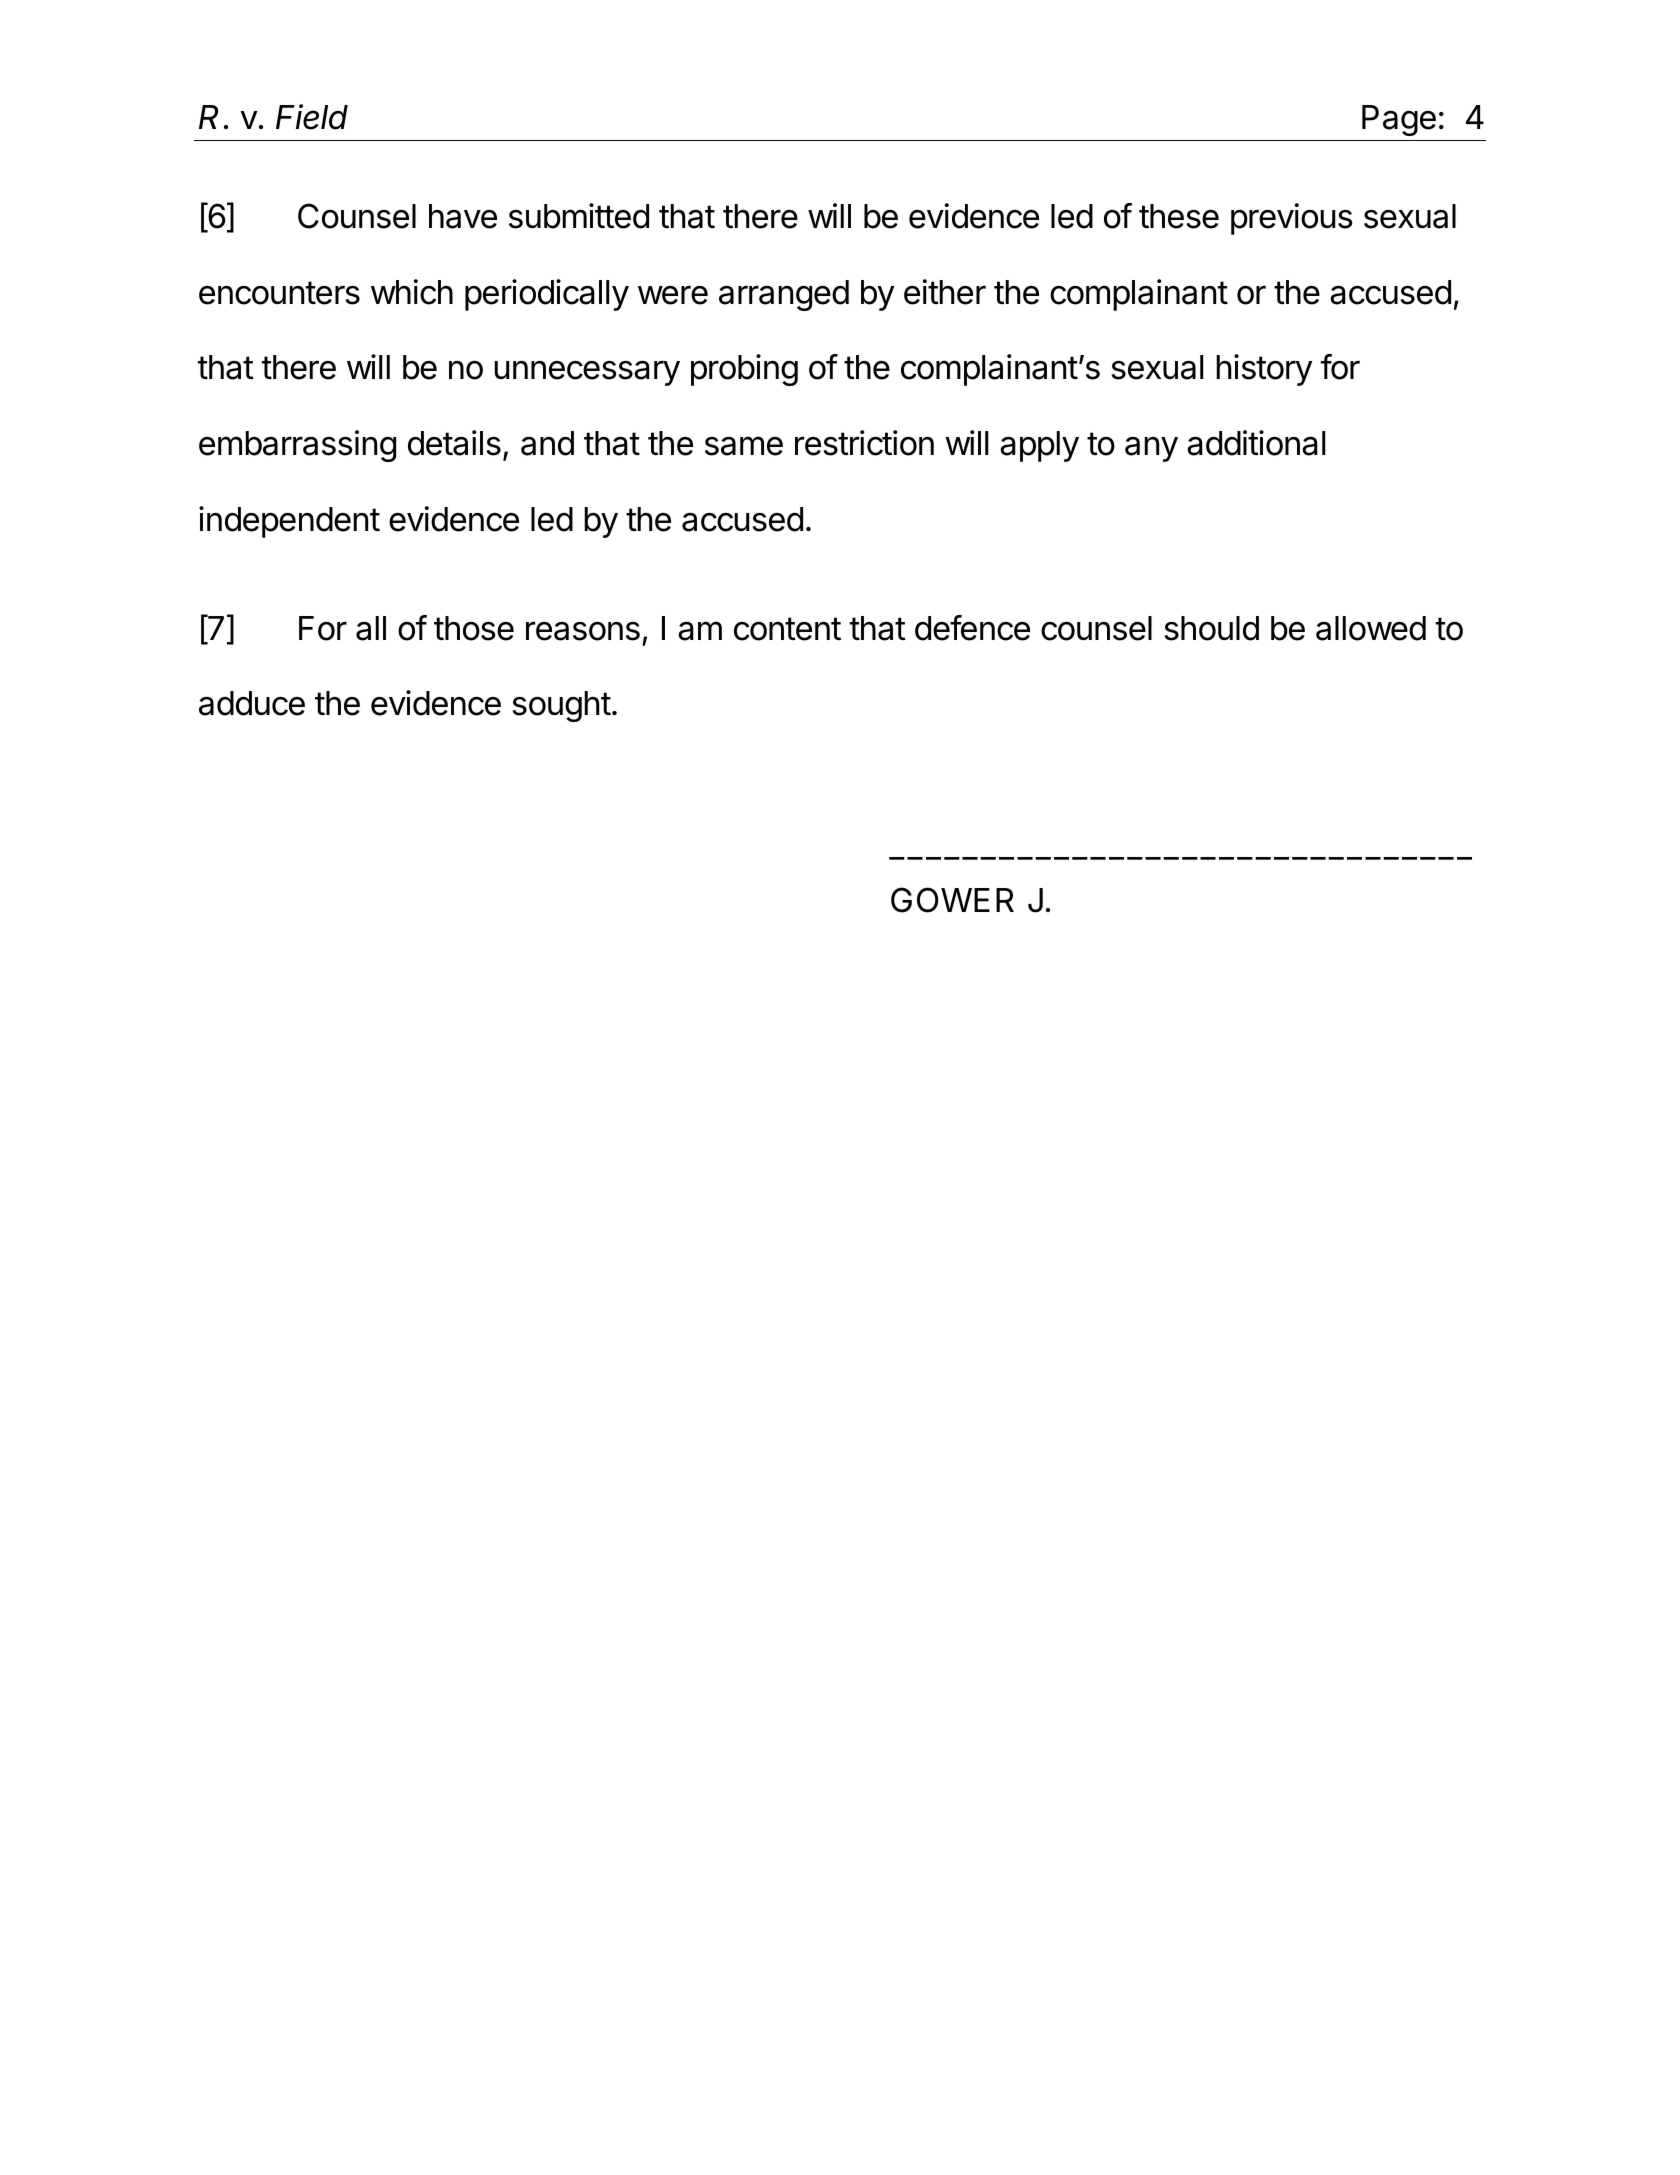 The image size is (1680, 2175). Describe the element at coordinates (1256, 443) in the screenshot. I see `additional` at that location.
